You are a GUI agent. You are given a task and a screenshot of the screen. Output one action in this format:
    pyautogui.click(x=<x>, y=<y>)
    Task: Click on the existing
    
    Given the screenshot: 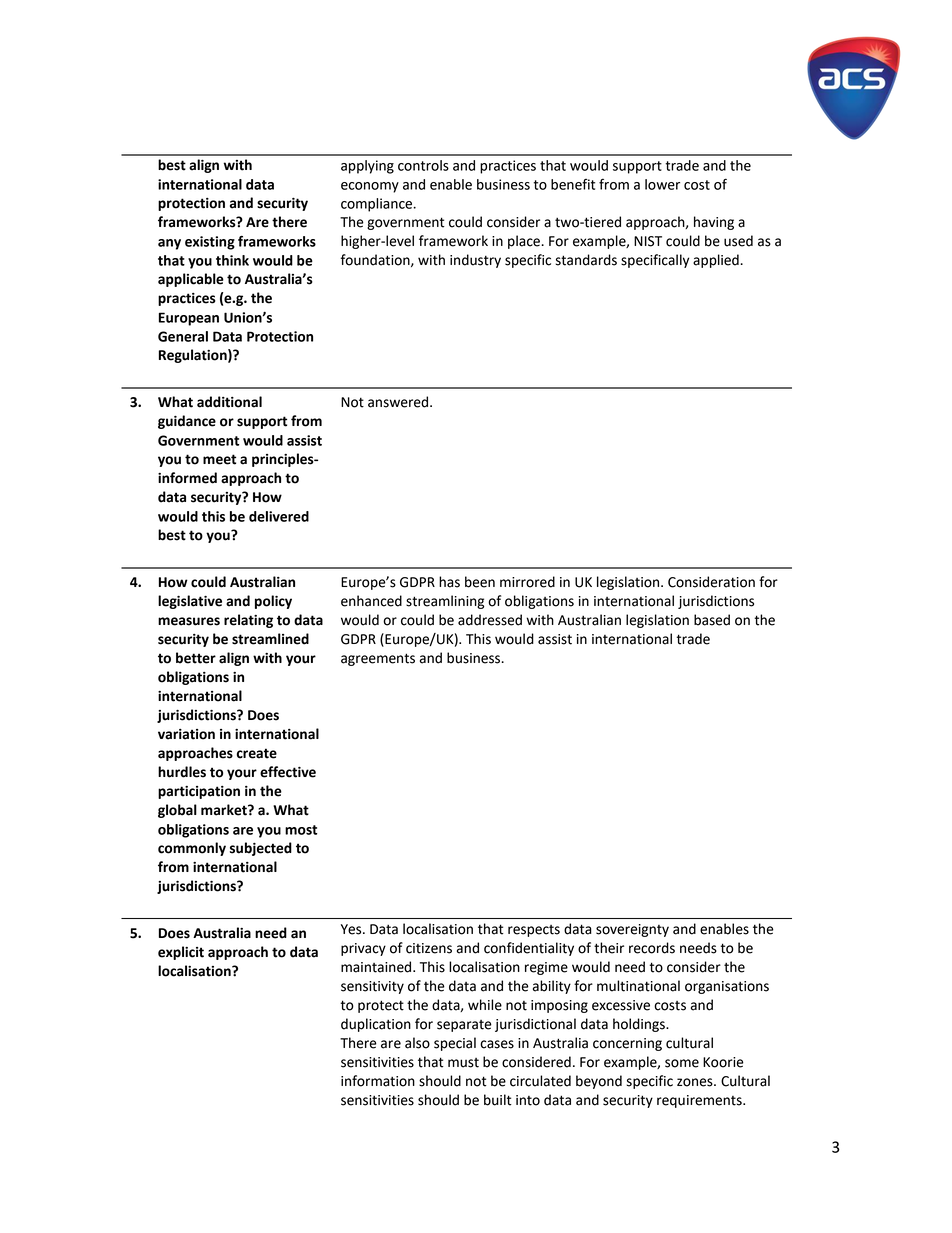 What is the action you would take?
    pyautogui.click(x=210, y=243)
